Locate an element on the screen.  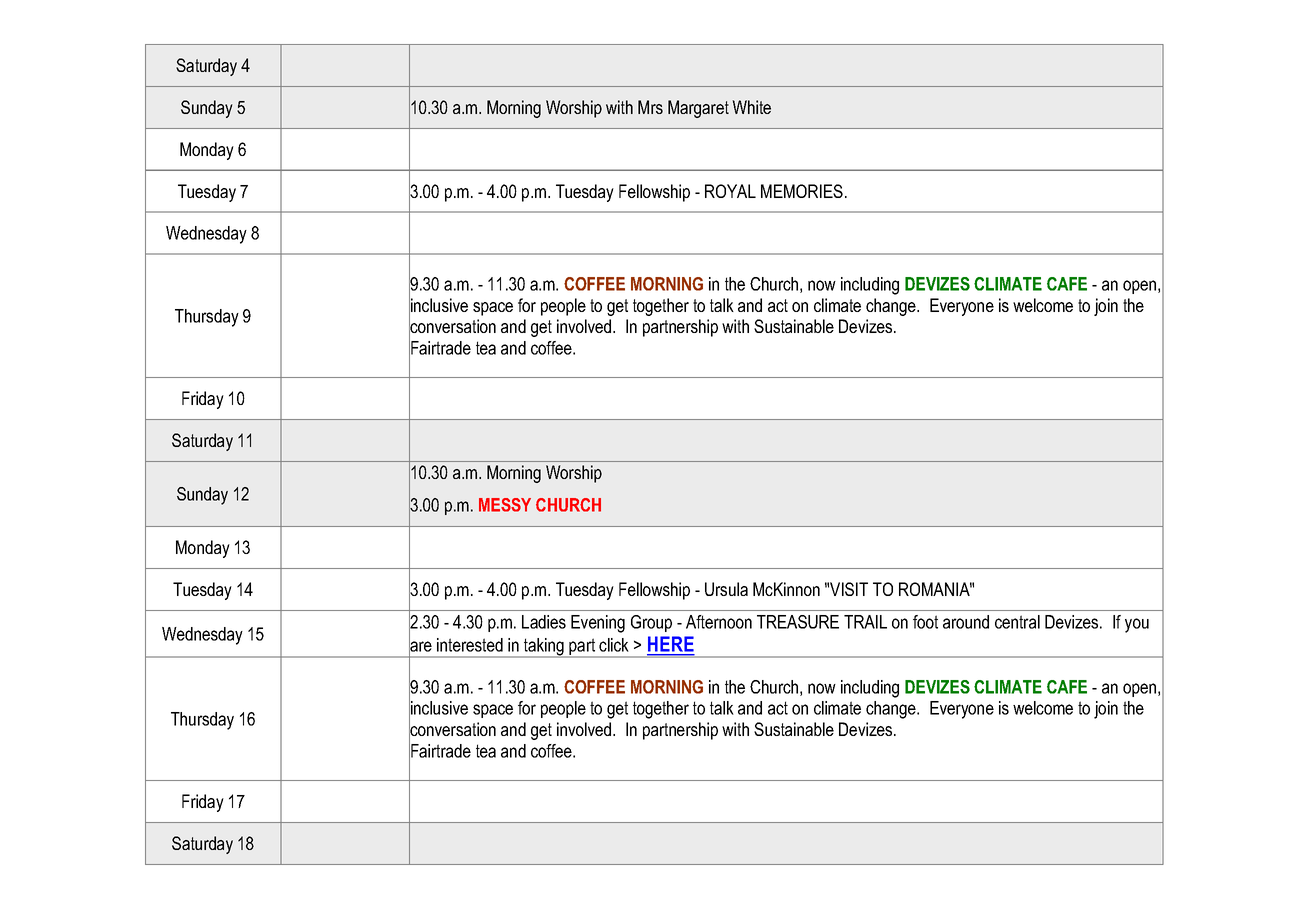
MEMORIES is located at coordinates (802, 191).
